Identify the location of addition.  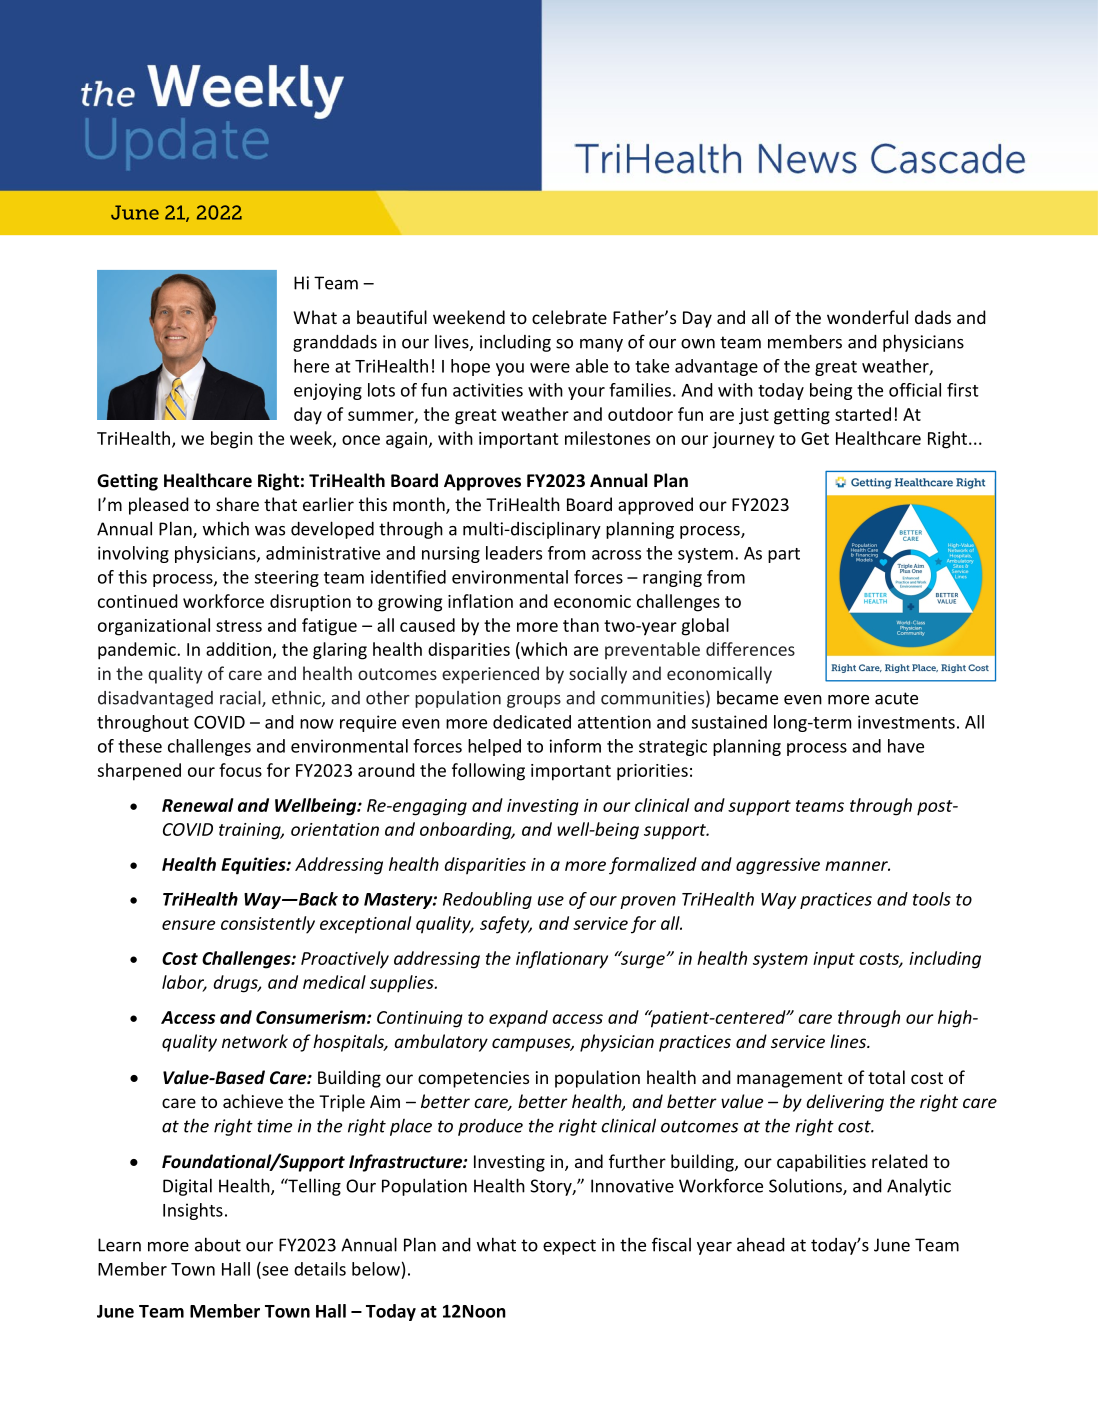
(238, 649).
